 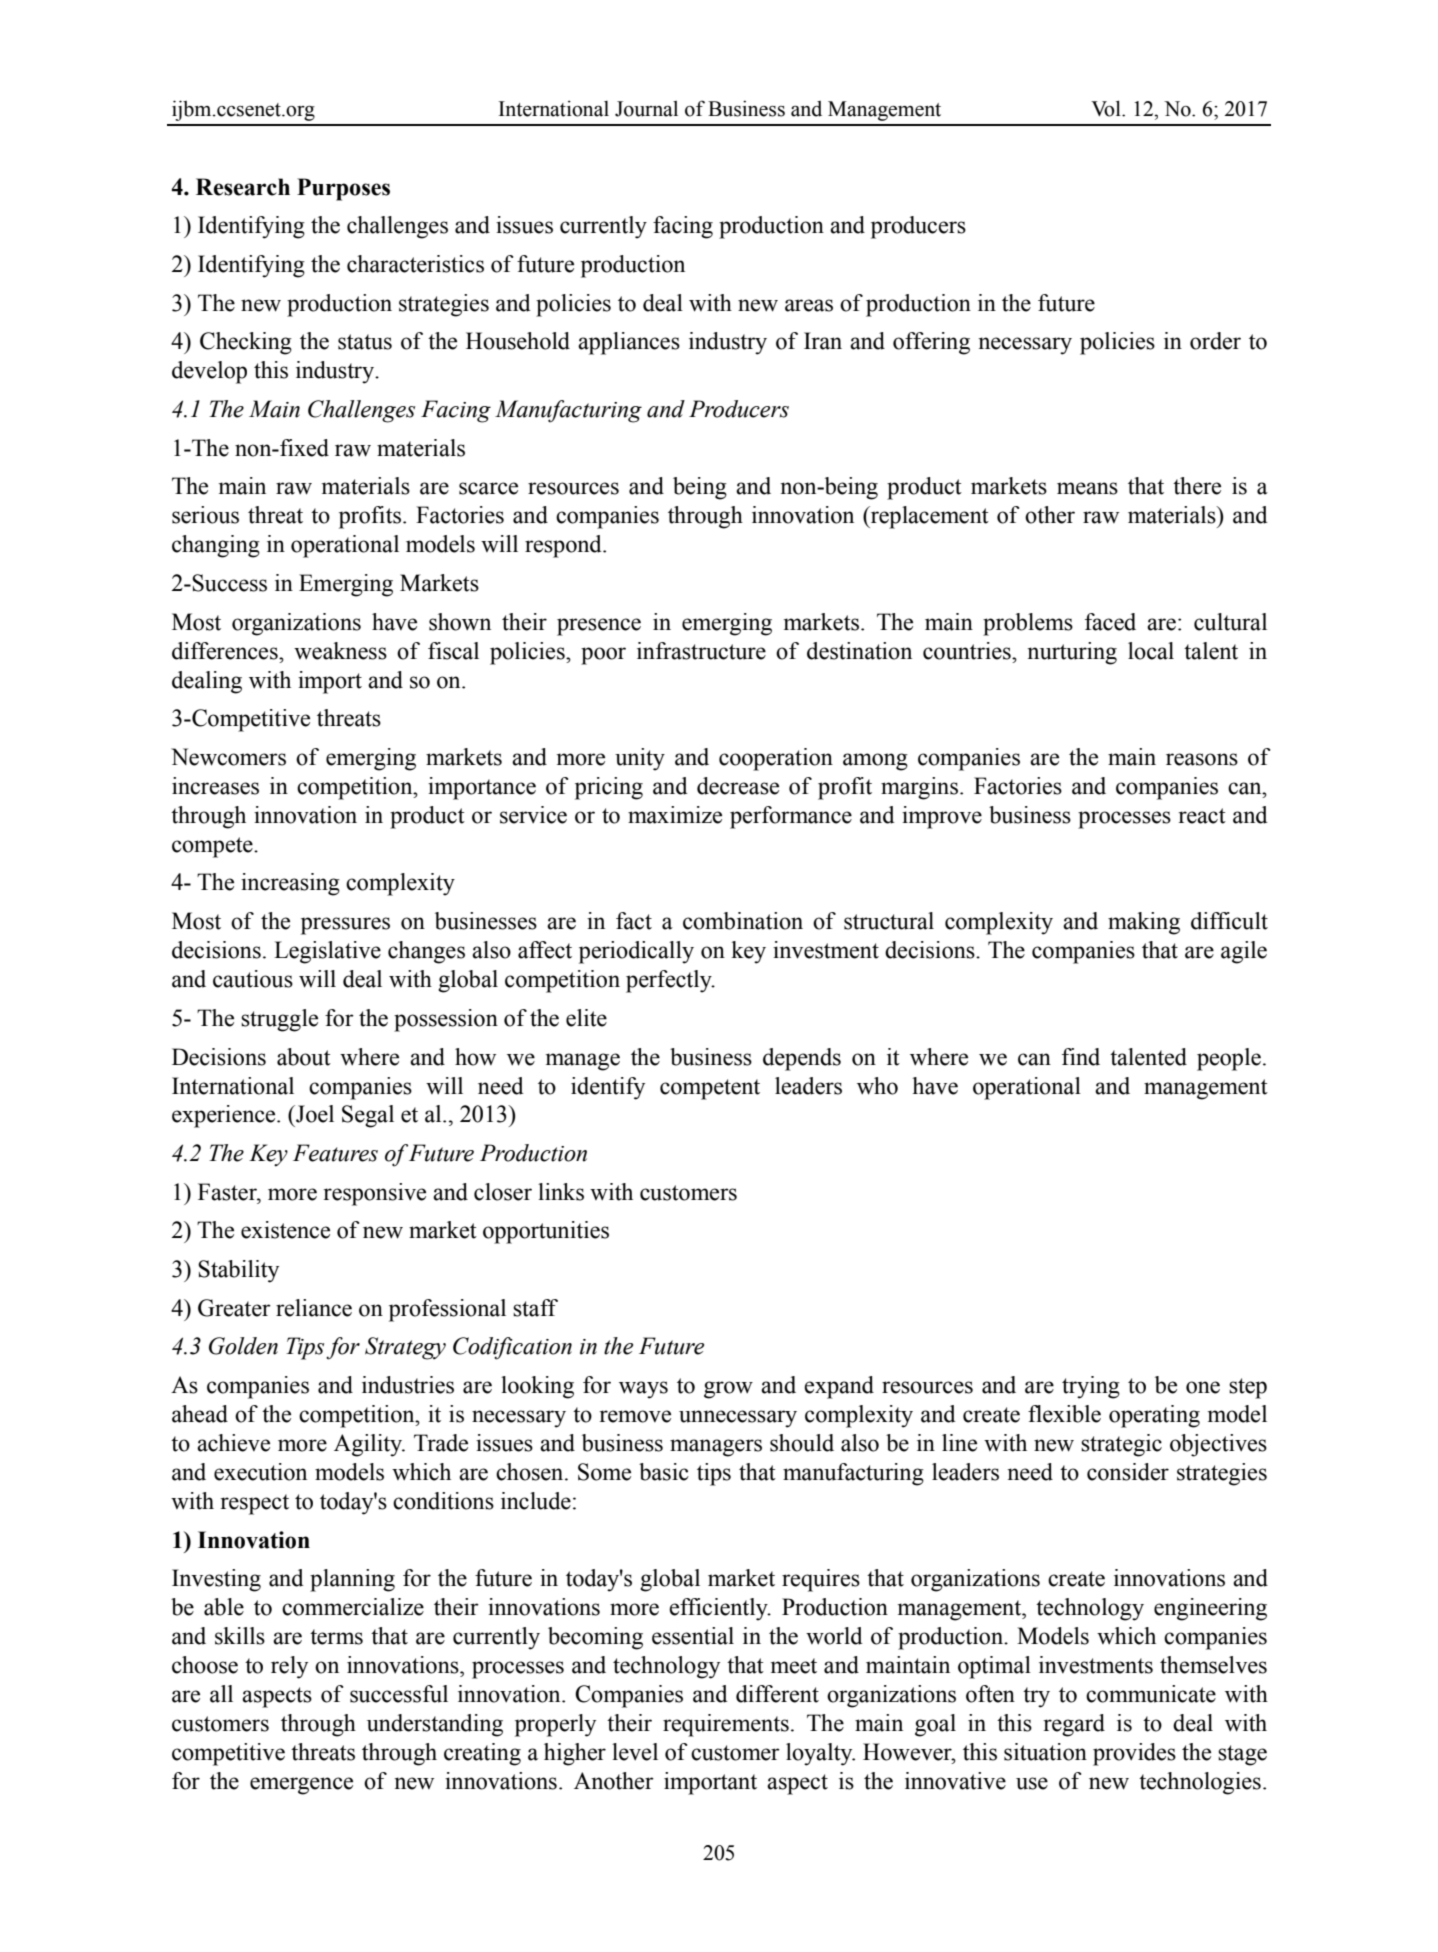 What do you see at coordinates (726, 1725) in the image?
I see `requirements` at bounding box center [726, 1725].
